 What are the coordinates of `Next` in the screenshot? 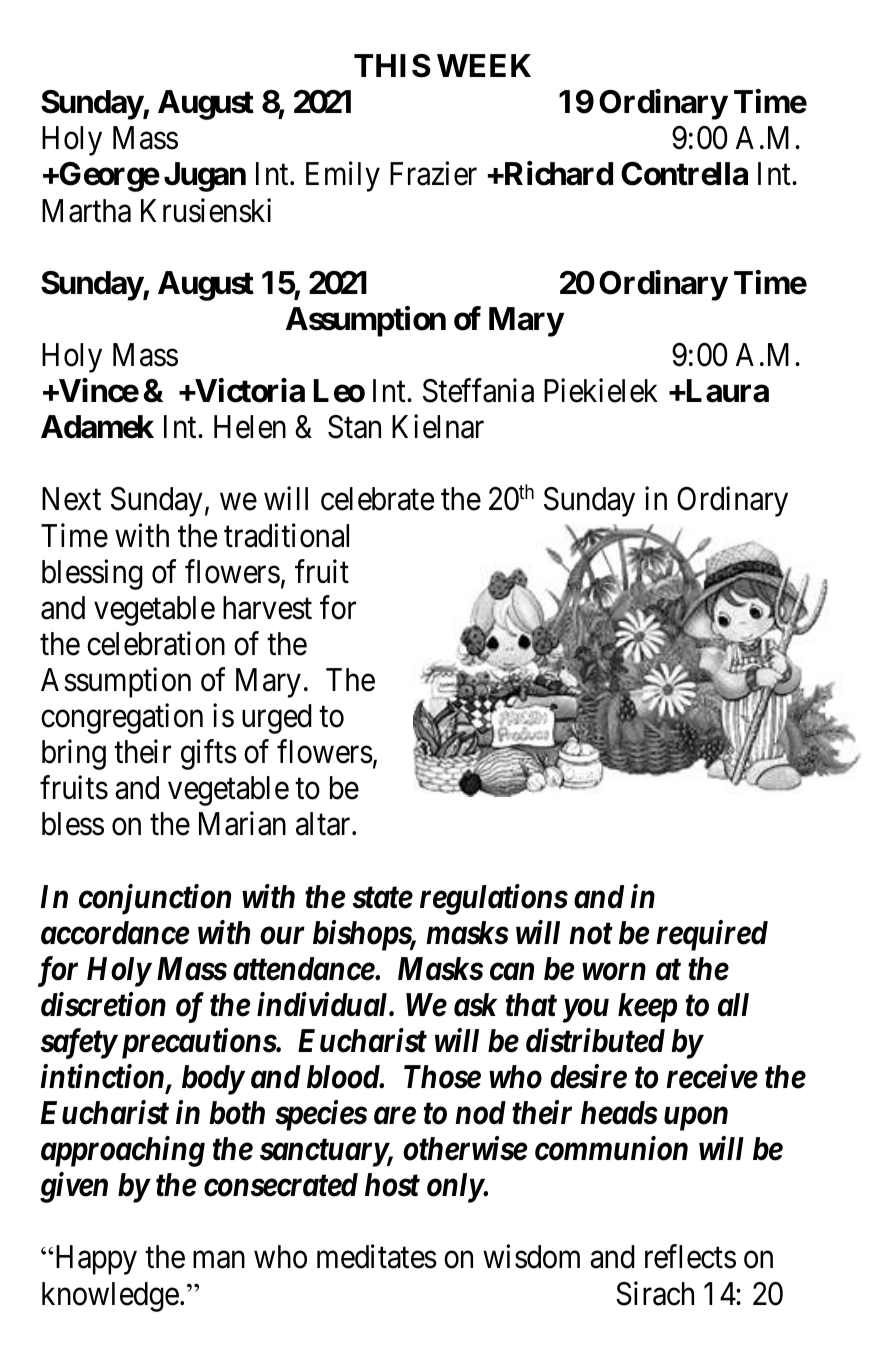 It's located at (71, 499).
